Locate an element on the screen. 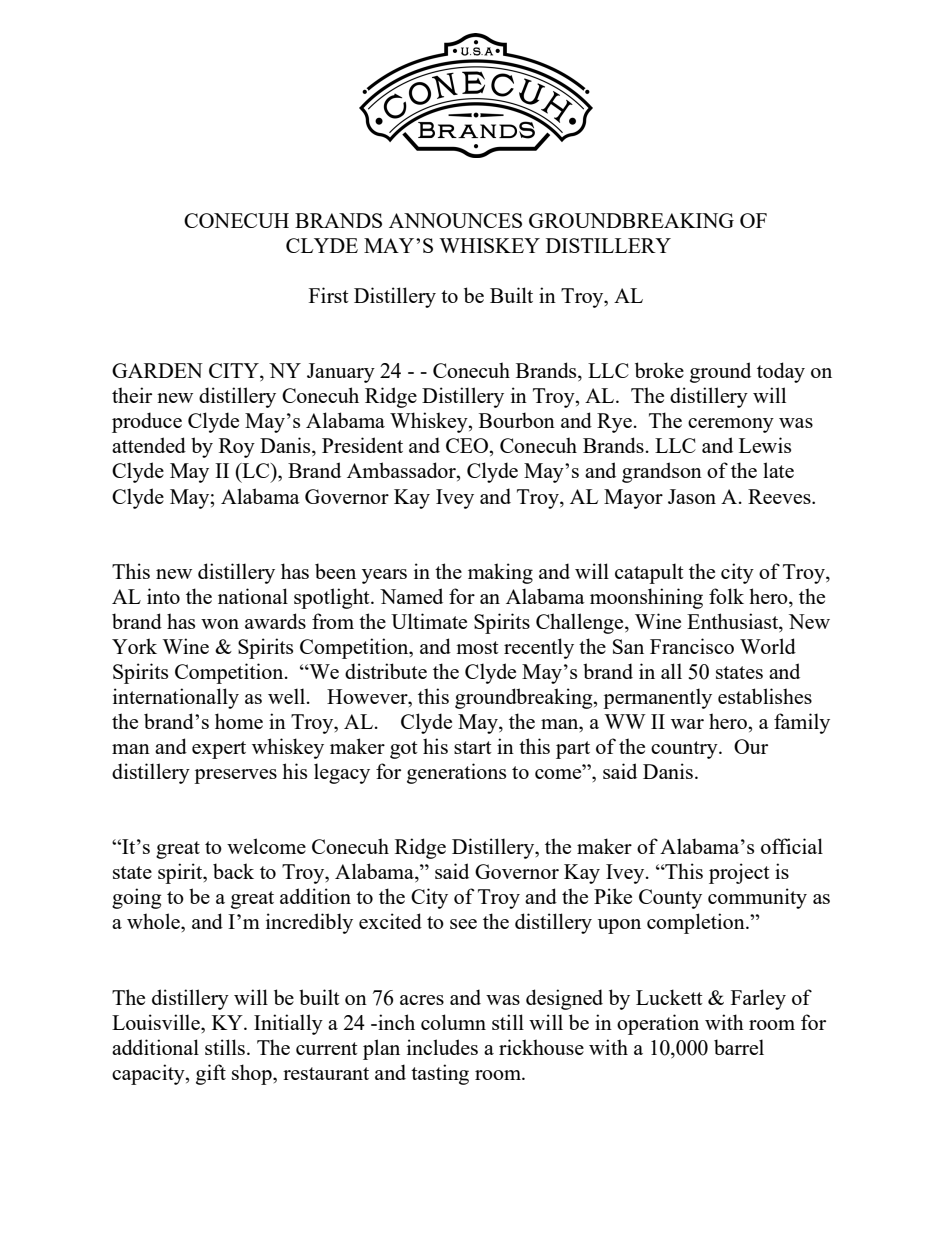  country is located at coordinates (685, 750).
